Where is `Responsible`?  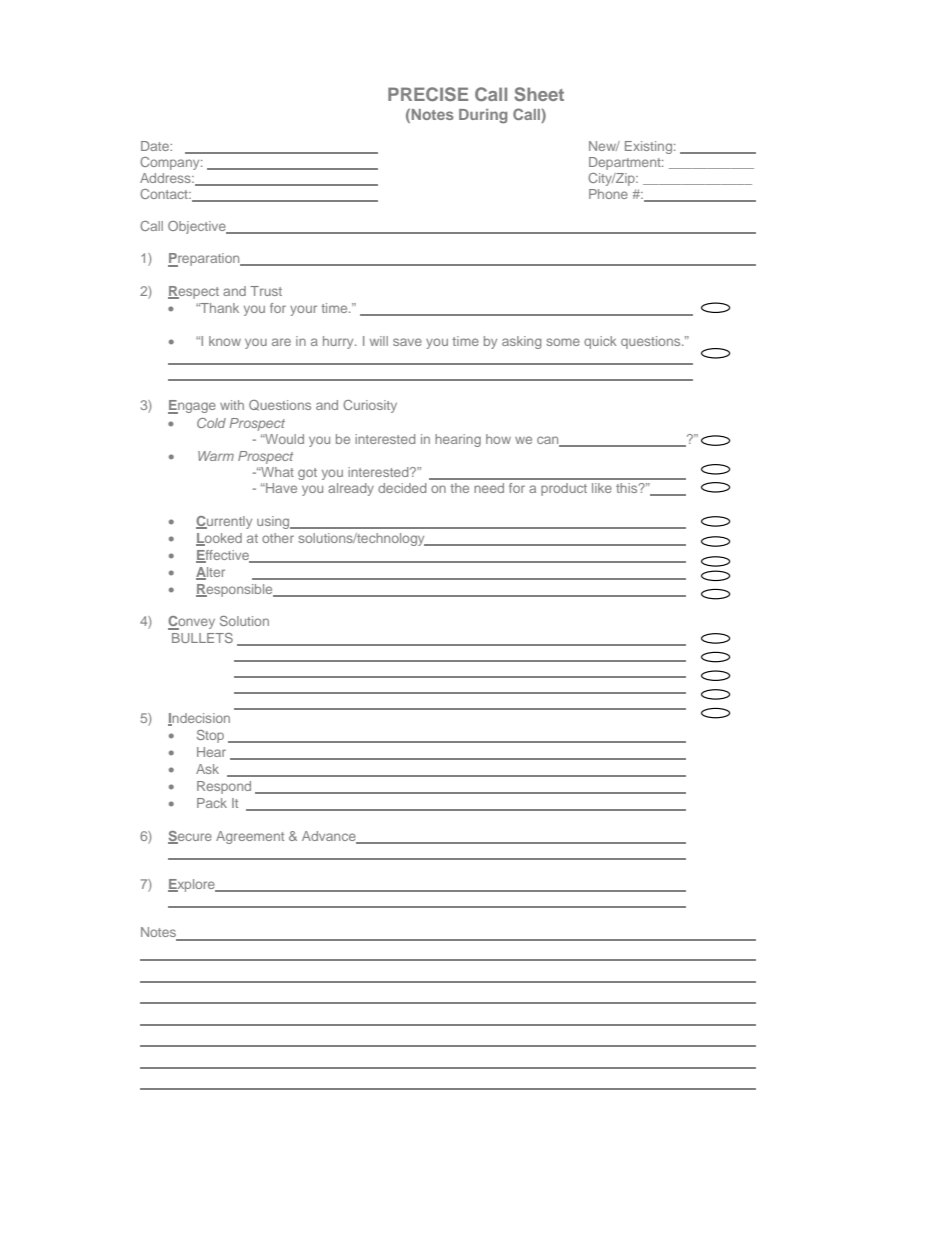 Responsible is located at coordinates (235, 590).
